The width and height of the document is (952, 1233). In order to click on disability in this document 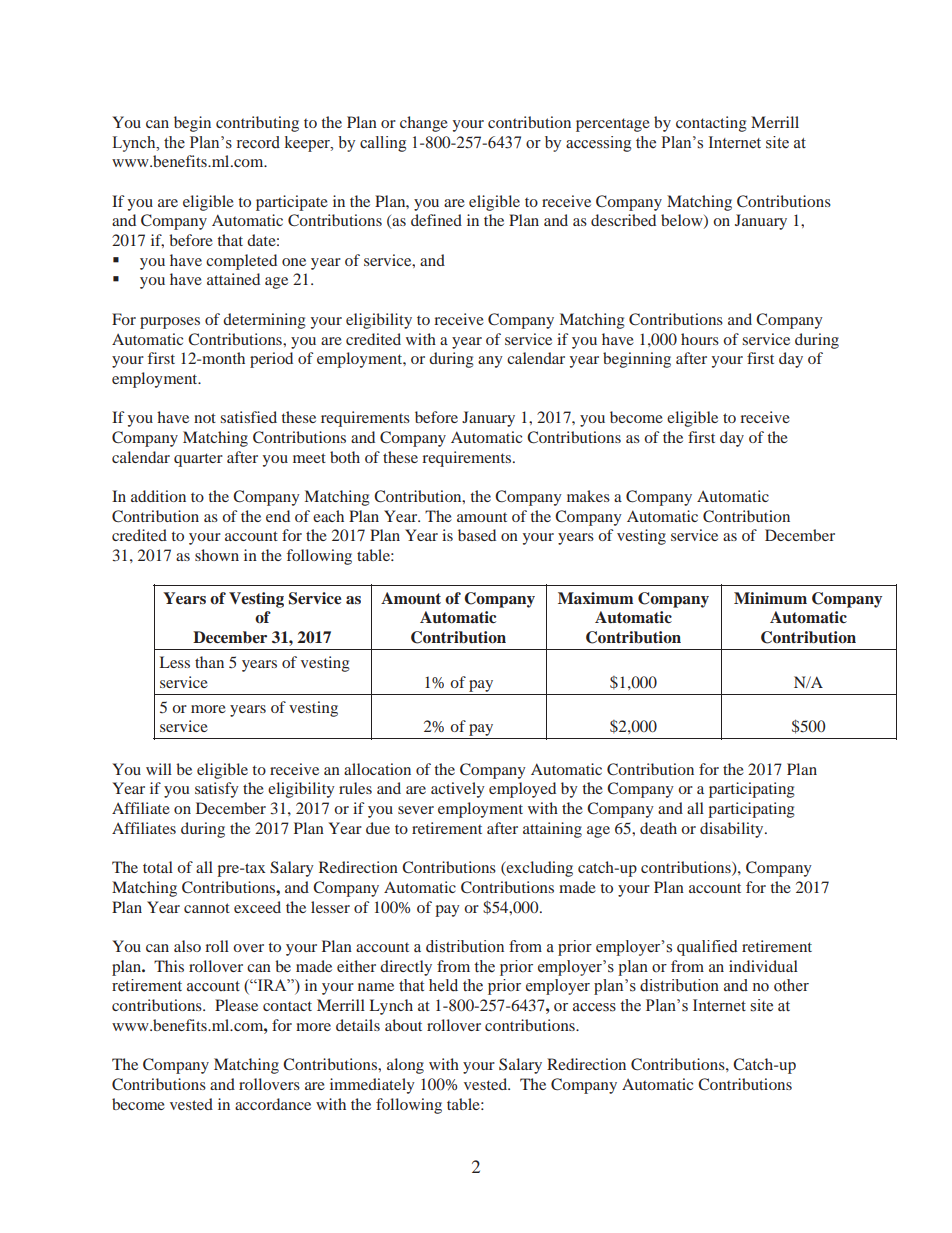, I will do `click(733, 830)`.
